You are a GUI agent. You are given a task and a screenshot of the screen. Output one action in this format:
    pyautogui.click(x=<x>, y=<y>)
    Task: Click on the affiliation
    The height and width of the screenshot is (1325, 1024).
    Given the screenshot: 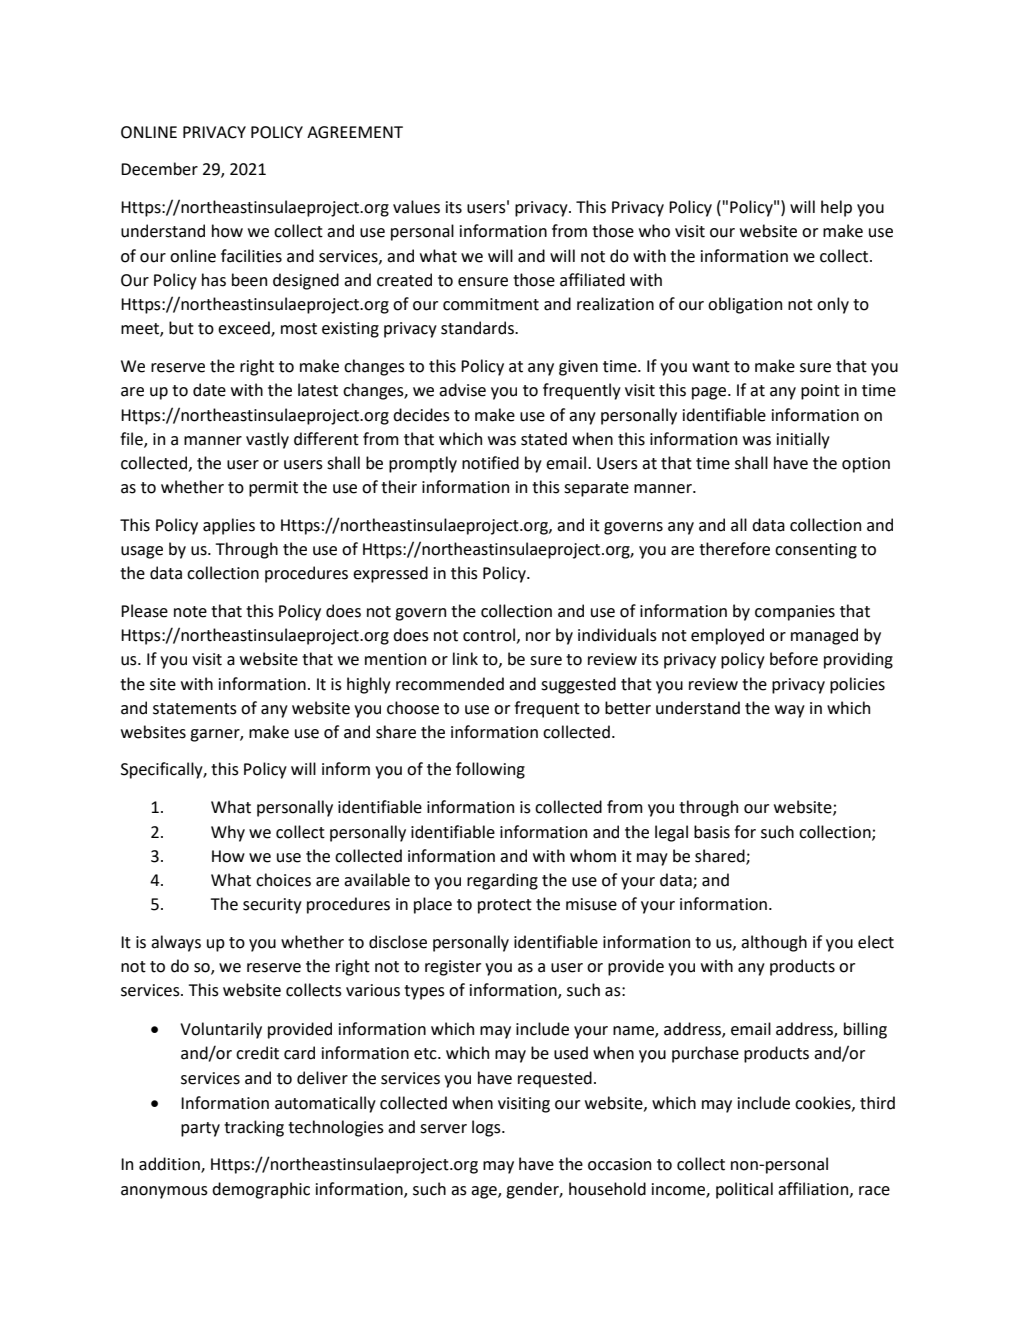 What is the action you would take?
    pyautogui.click(x=814, y=1189)
